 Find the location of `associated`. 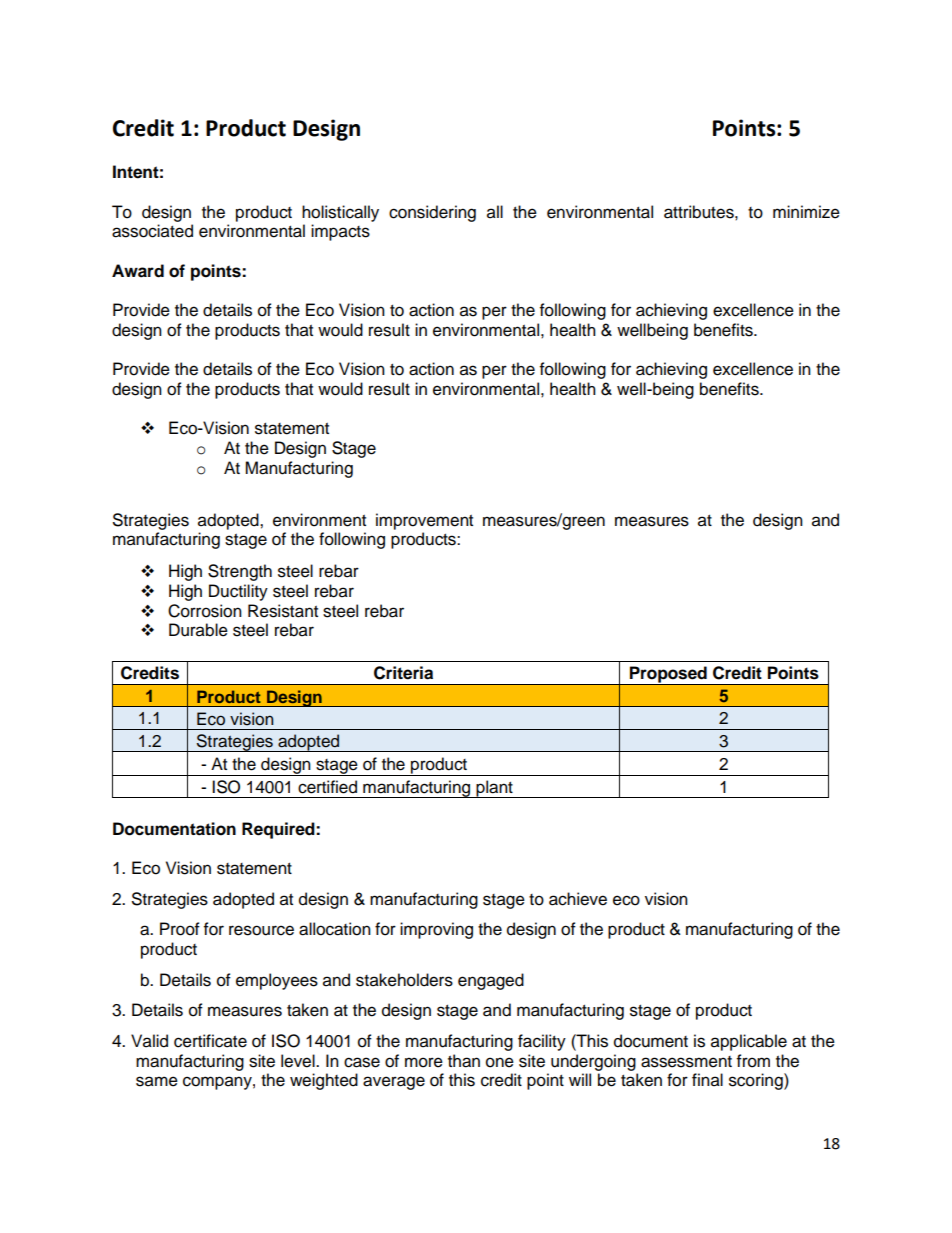

associated is located at coordinates (152, 231).
